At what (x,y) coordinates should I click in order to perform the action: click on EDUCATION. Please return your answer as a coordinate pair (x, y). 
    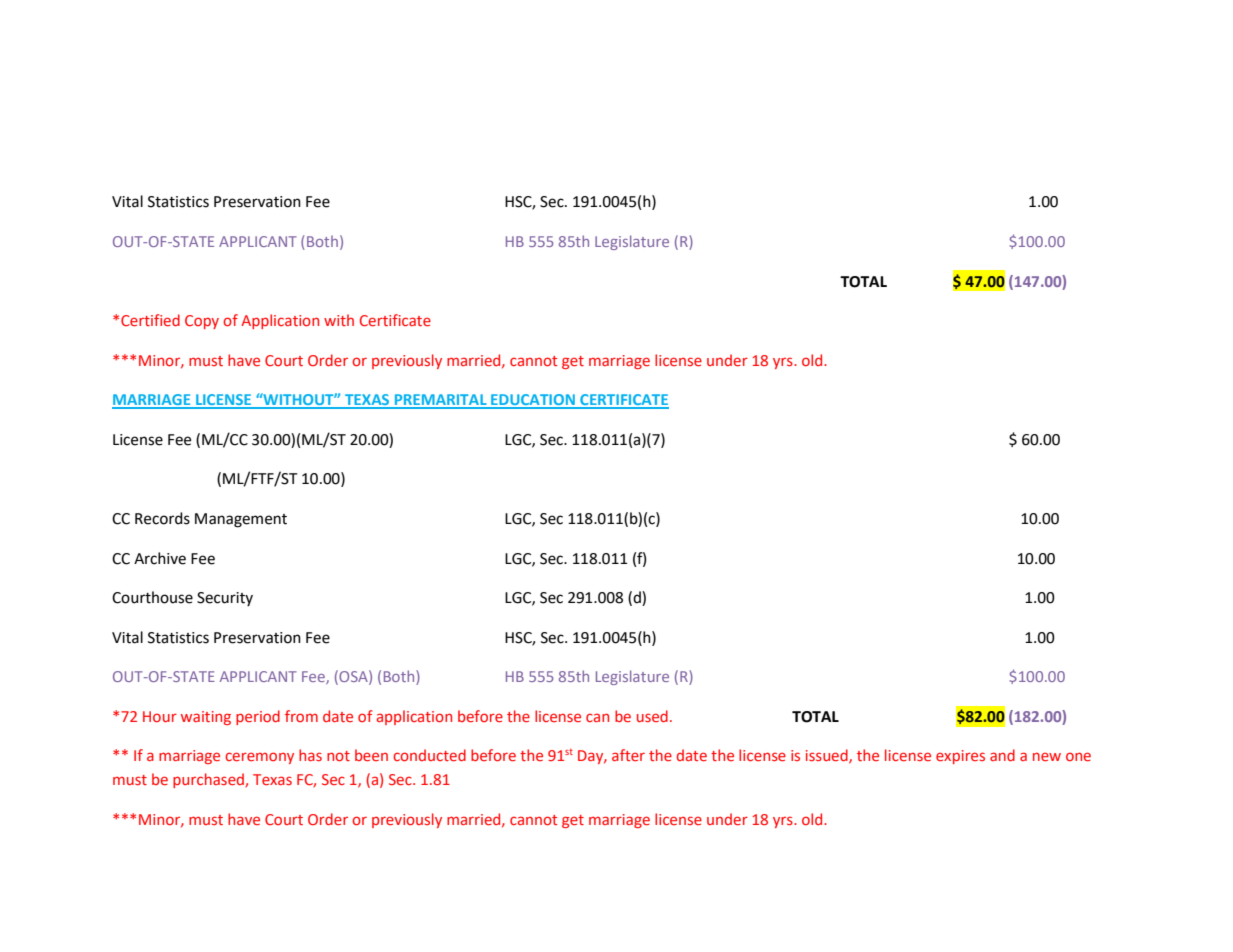
    Looking at the image, I should click on (533, 401).
